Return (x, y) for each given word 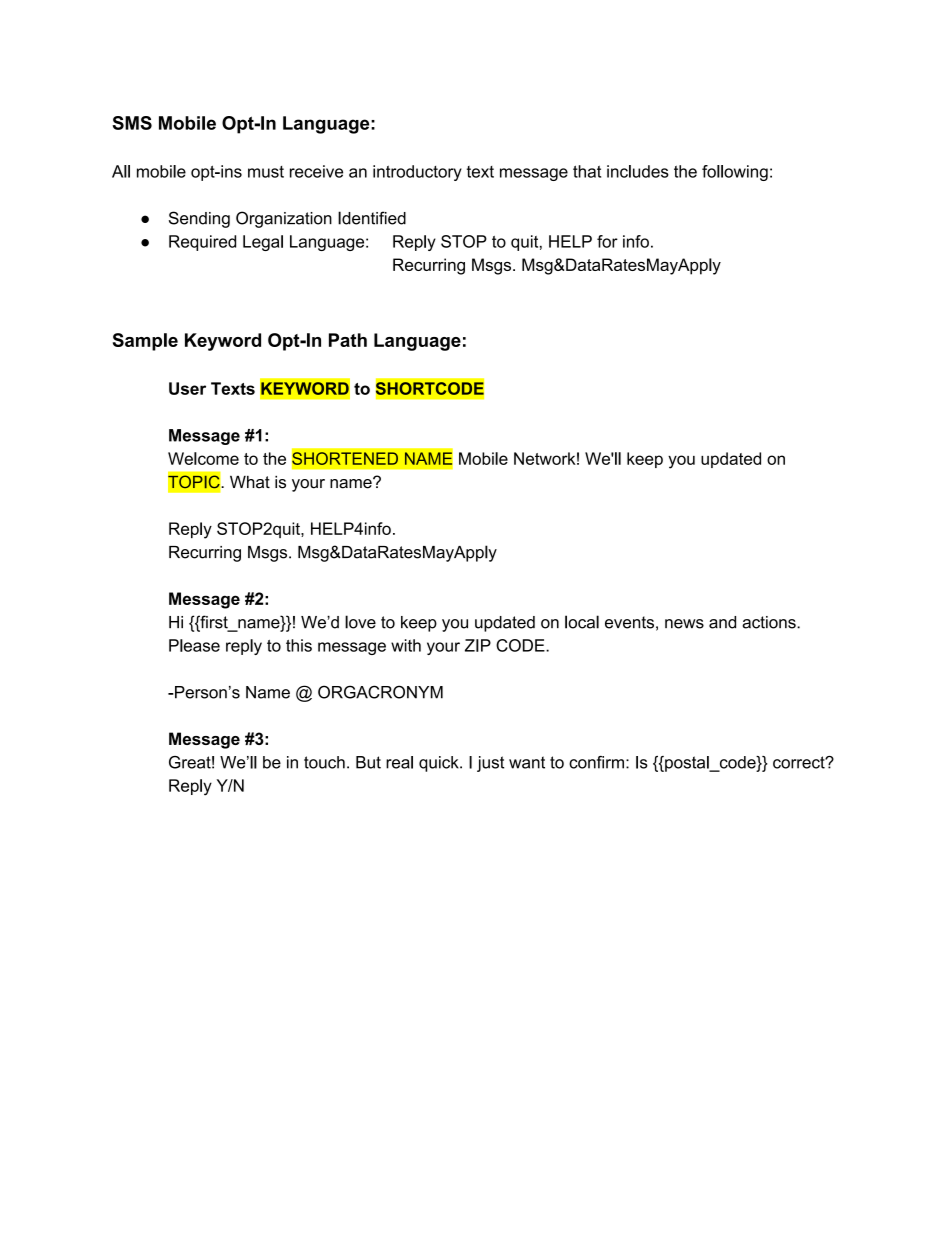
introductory (417, 173)
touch (324, 762)
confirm (596, 762)
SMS (132, 123)
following (735, 173)
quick (440, 764)
